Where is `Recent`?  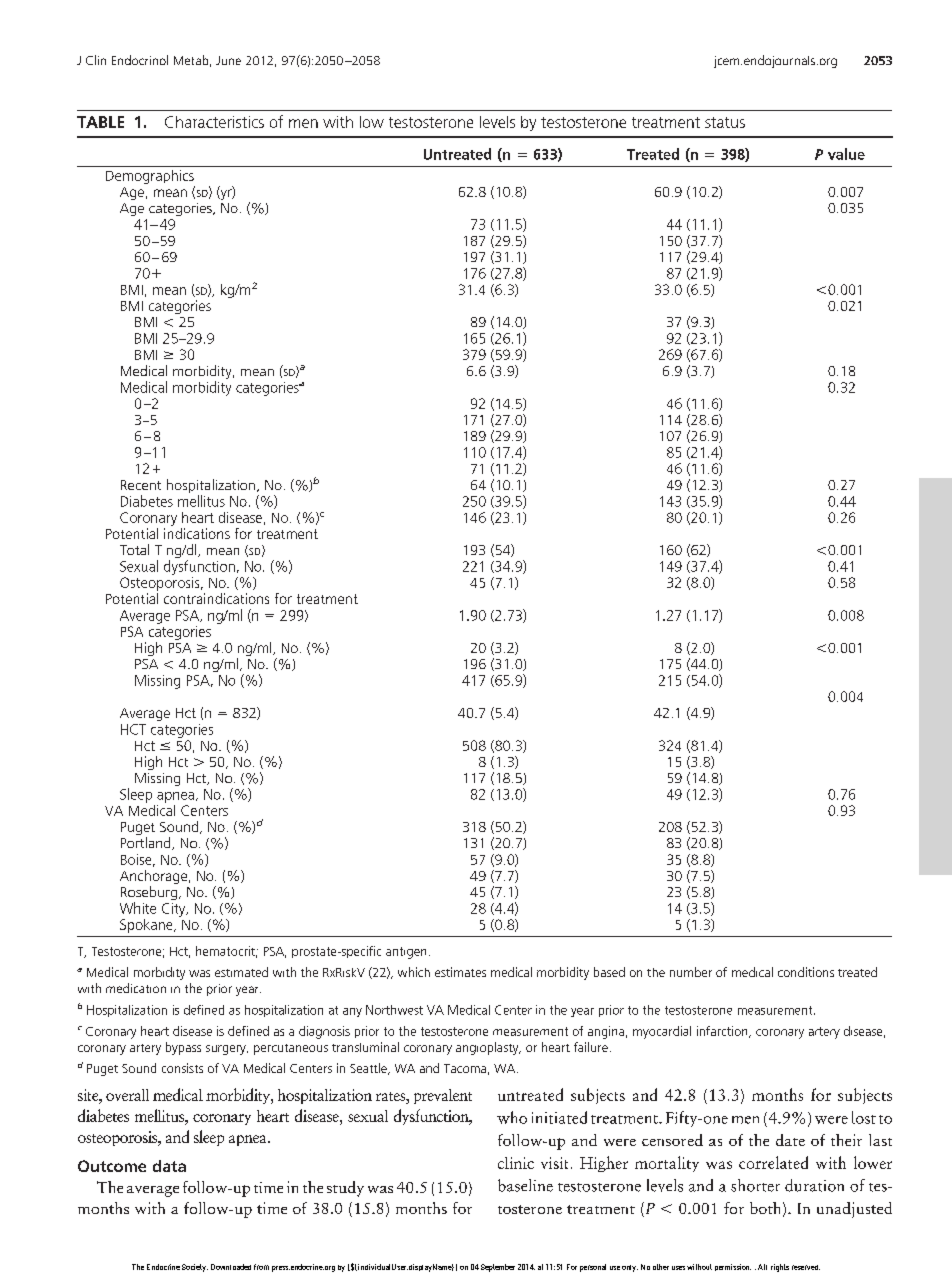 Recent is located at coordinates (141, 485).
